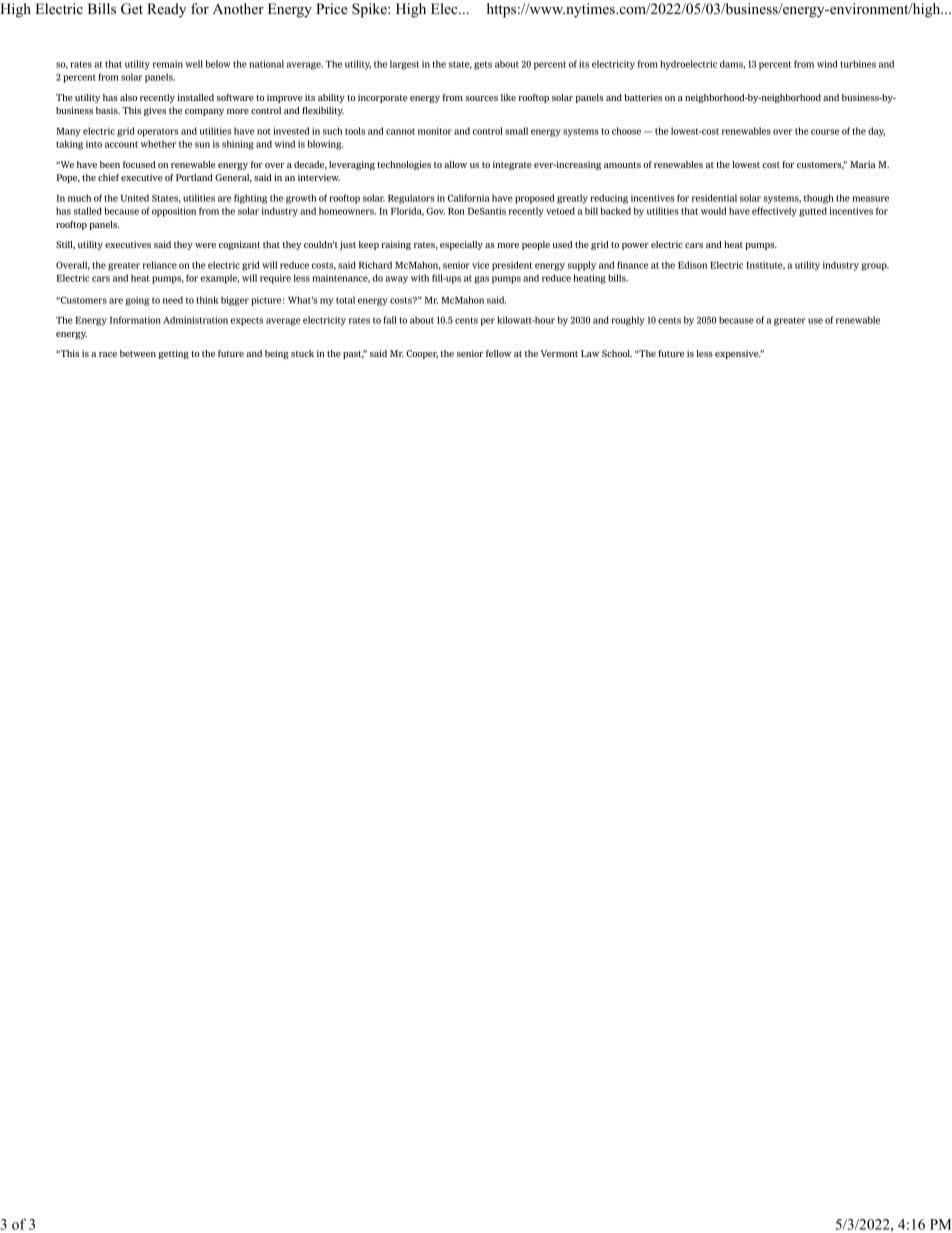 This document has width=952, height=1233. Describe the element at coordinates (128, 97) in the document. I see `also` at that location.
